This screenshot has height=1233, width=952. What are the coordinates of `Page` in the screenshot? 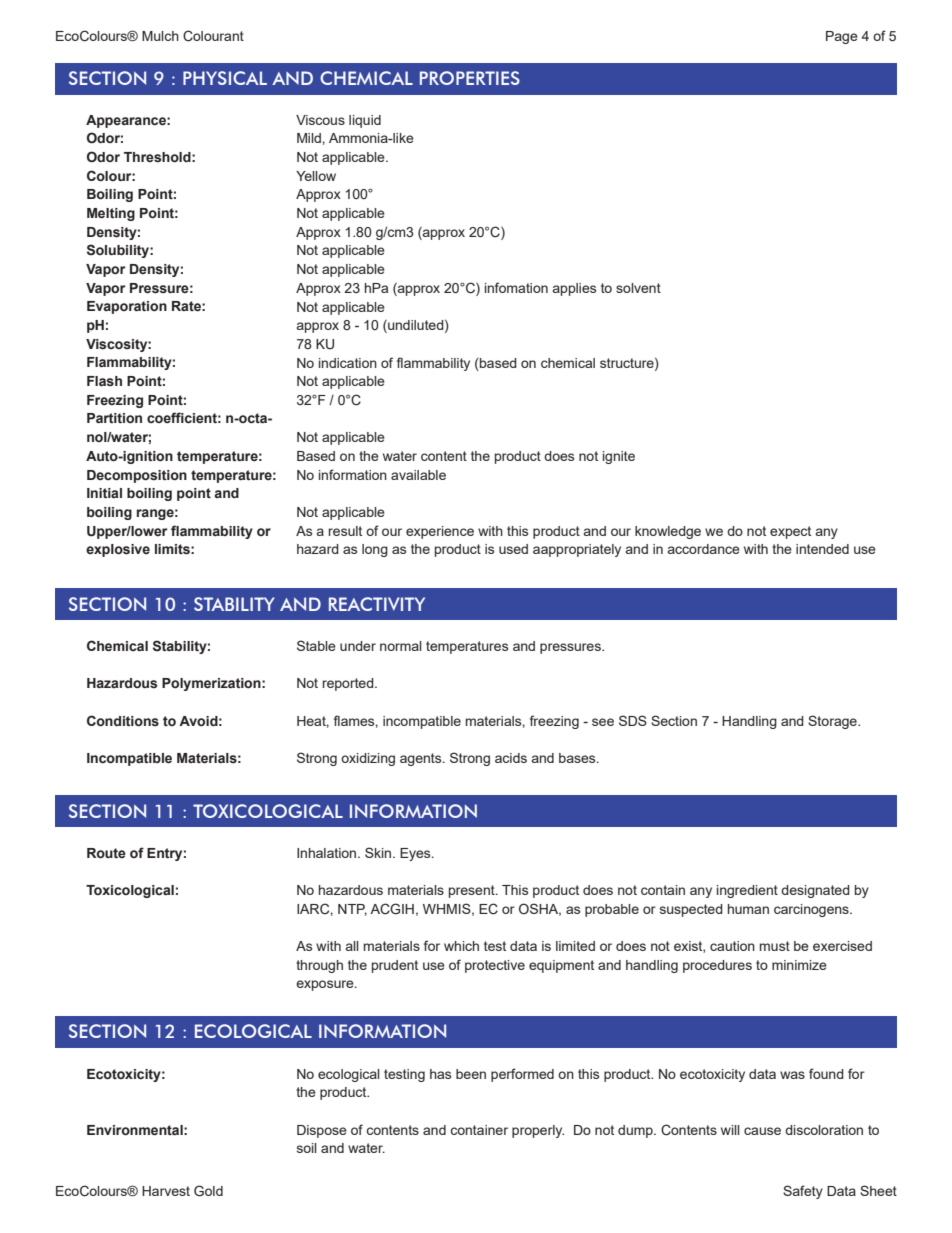 It's located at (842, 37).
